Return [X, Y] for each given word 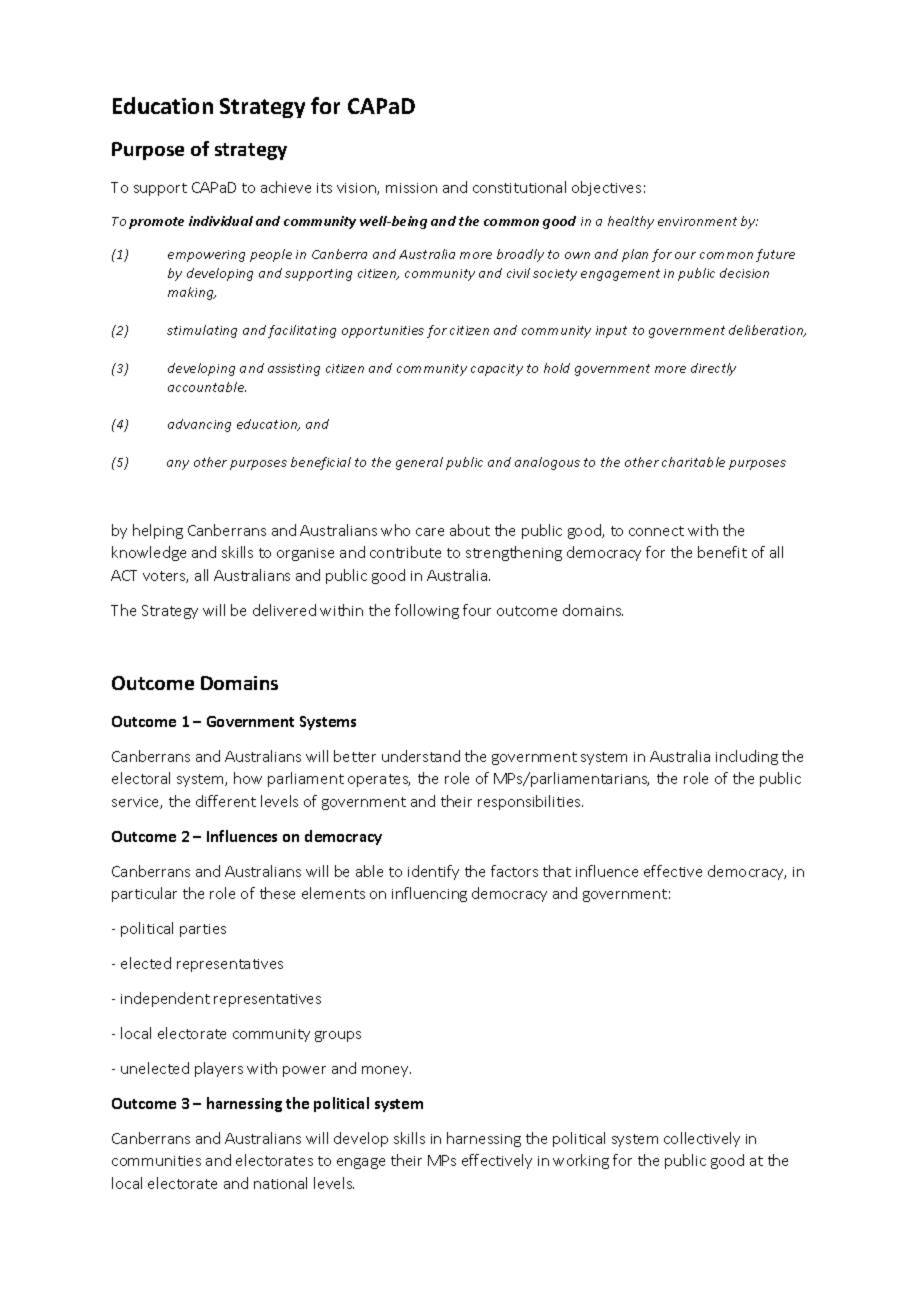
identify [433, 872]
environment [697, 221]
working [581, 1161]
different [226, 801]
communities [156, 1161]
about [470, 530]
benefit [722, 552]
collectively [702, 1139]
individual [221, 221]
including [747, 757]
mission [411, 188]
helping [158, 531]
